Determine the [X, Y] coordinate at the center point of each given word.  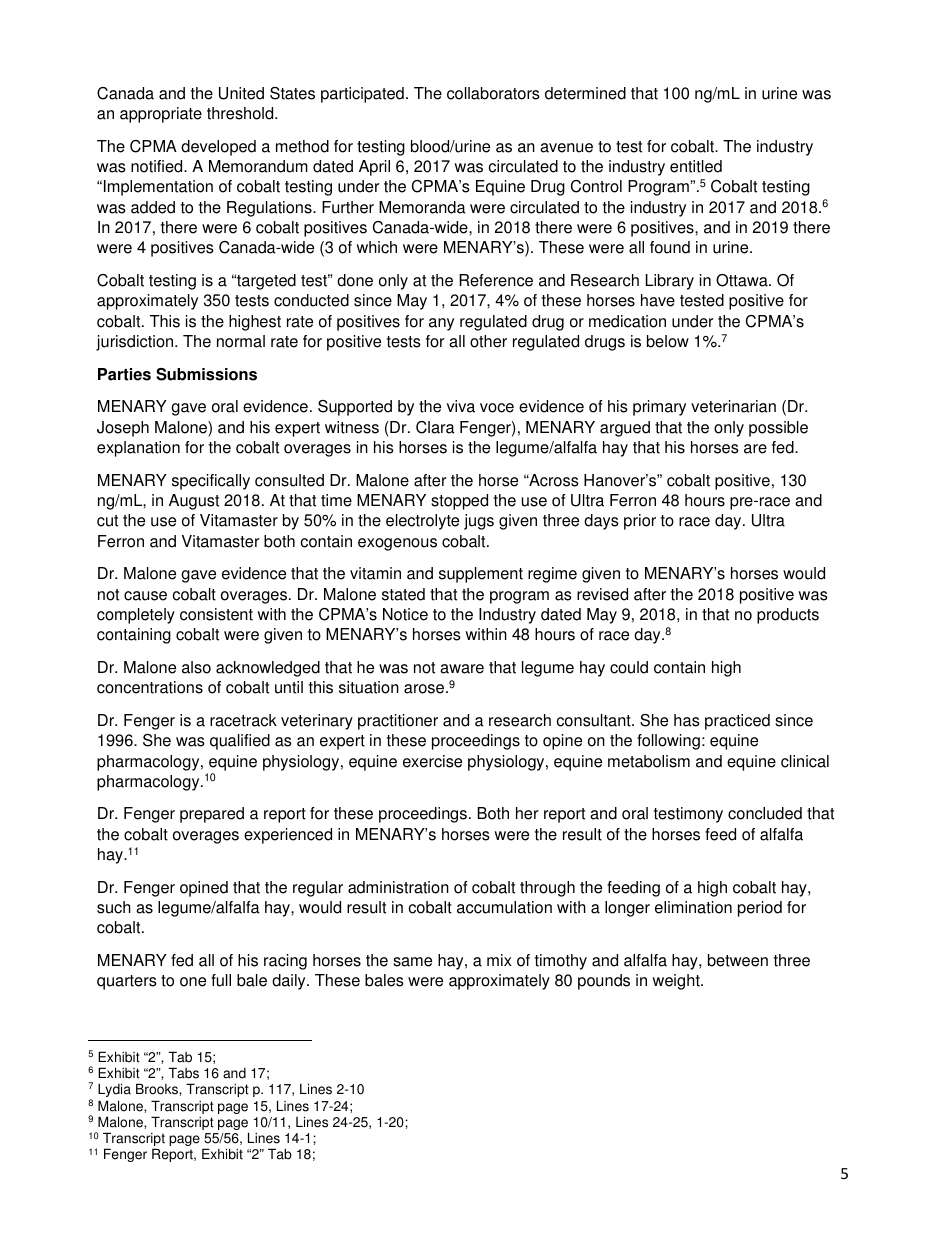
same [412, 962]
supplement [481, 575]
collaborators [493, 93]
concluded [765, 813]
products [788, 616]
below [668, 341]
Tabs [184, 1073]
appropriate [161, 115]
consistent [216, 614]
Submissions [206, 374]
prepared [212, 815]
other [488, 341]
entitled [696, 166]
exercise [432, 761]
